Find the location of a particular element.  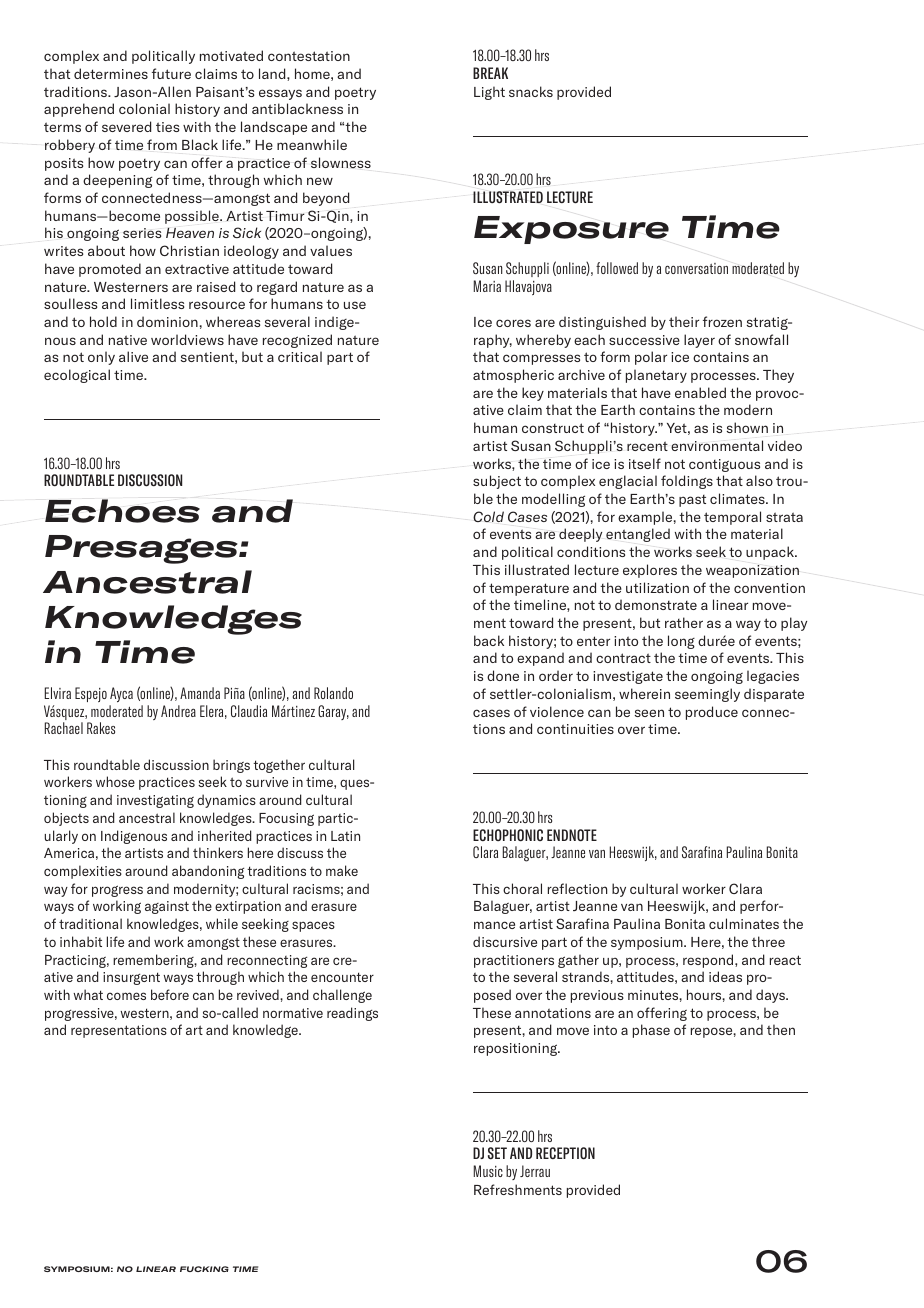

comes is located at coordinates (126, 996).
